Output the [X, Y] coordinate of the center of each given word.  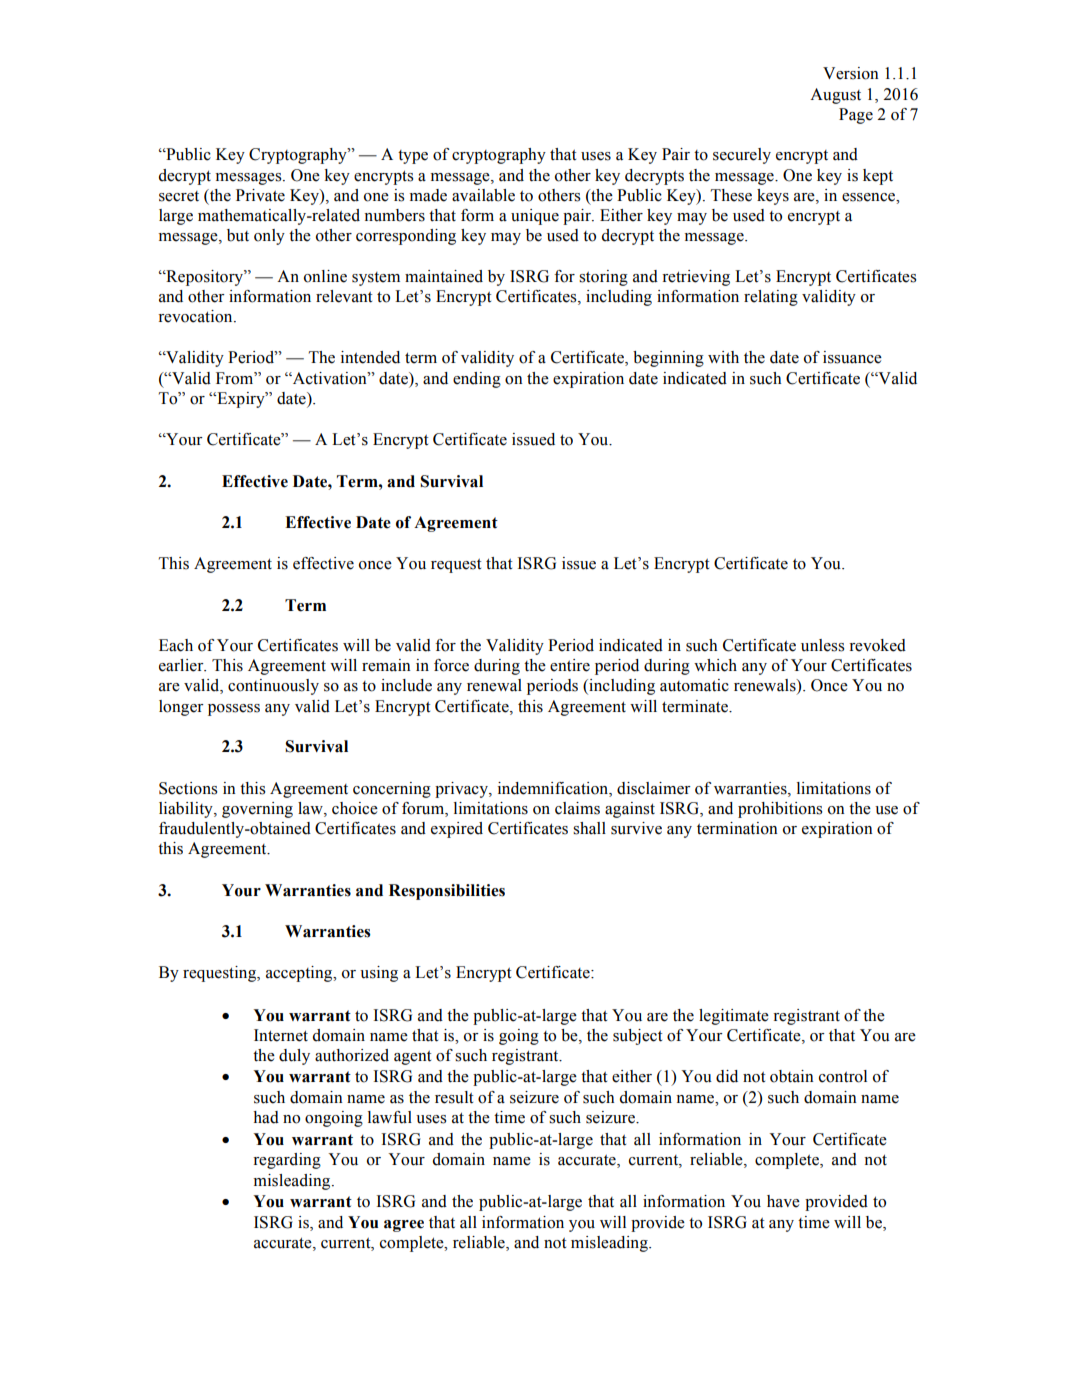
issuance [852, 357]
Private [260, 195]
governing [257, 810]
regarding [287, 1161]
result [454, 1097]
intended [370, 357]
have [783, 1201]
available [483, 195]
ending [477, 380]
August [835, 96]
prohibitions [780, 810]
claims [577, 808]
